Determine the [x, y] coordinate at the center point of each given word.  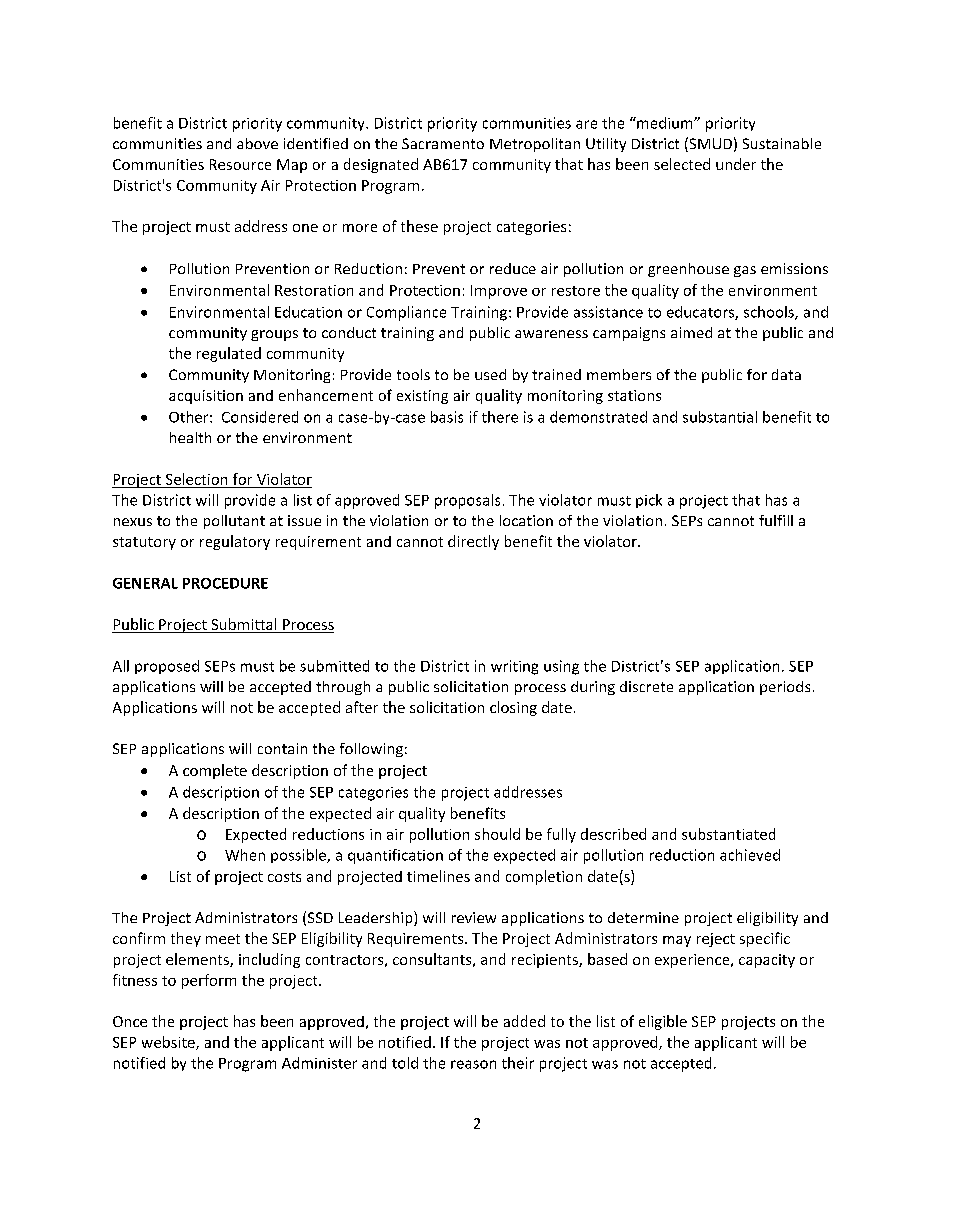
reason [473, 1064]
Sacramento [443, 143]
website [169, 1043]
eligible [663, 1022]
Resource [240, 164]
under [736, 164]
